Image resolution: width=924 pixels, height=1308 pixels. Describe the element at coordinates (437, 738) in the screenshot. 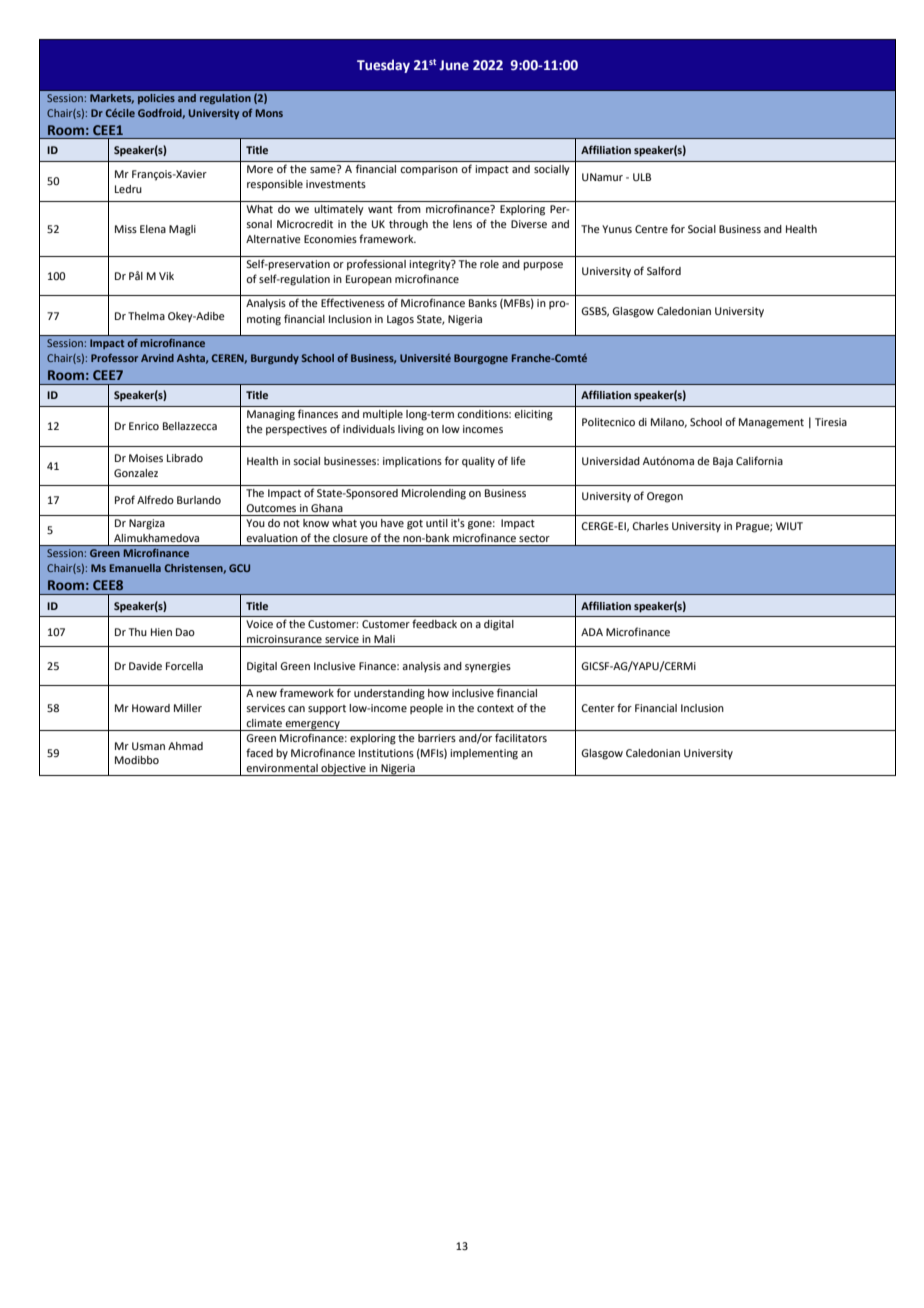

I see `barriers` at that location.
